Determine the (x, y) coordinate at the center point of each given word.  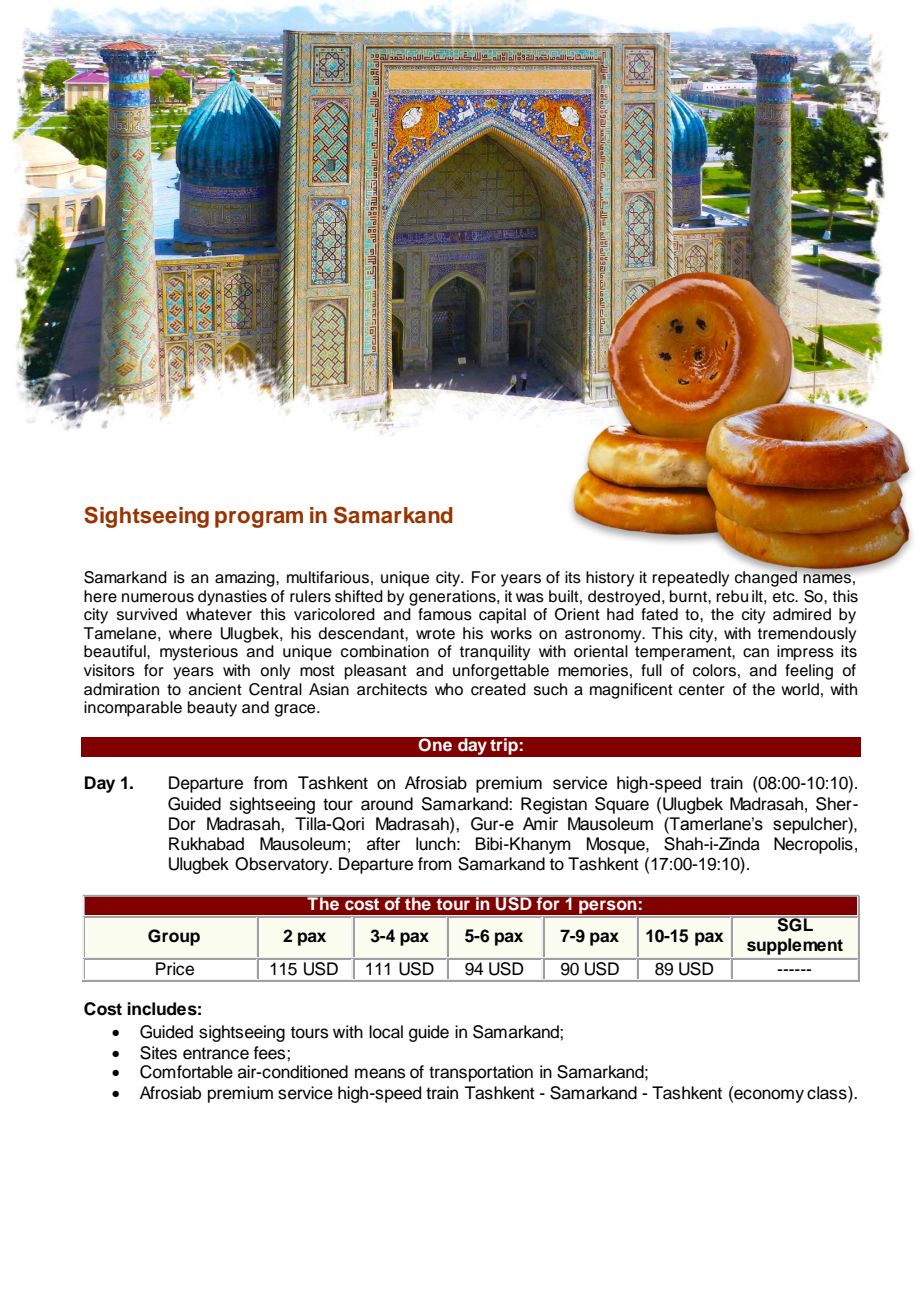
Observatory (283, 865)
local (386, 1032)
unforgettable (501, 672)
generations (453, 598)
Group (174, 937)
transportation (481, 1073)
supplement (795, 946)
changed (767, 578)
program (259, 519)
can (756, 653)
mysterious (199, 653)
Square (622, 805)
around (387, 804)
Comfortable (186, 1072)
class (828, 1094)
